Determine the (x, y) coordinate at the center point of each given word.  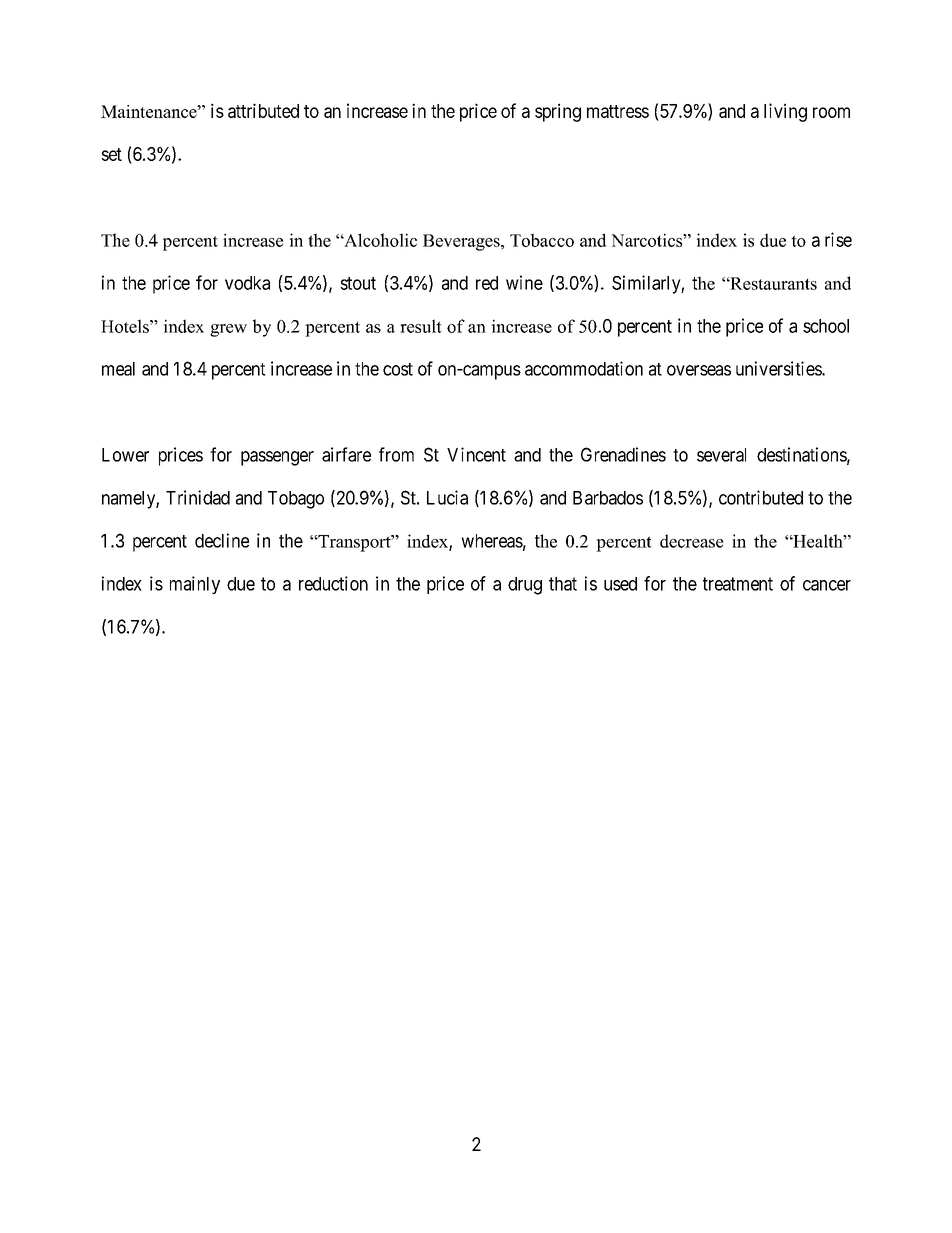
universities (779, 368)
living (785, 112)
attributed (263, 110)
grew (228, 330)
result (421, 326)
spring (558, 112)
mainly (195, 585)
